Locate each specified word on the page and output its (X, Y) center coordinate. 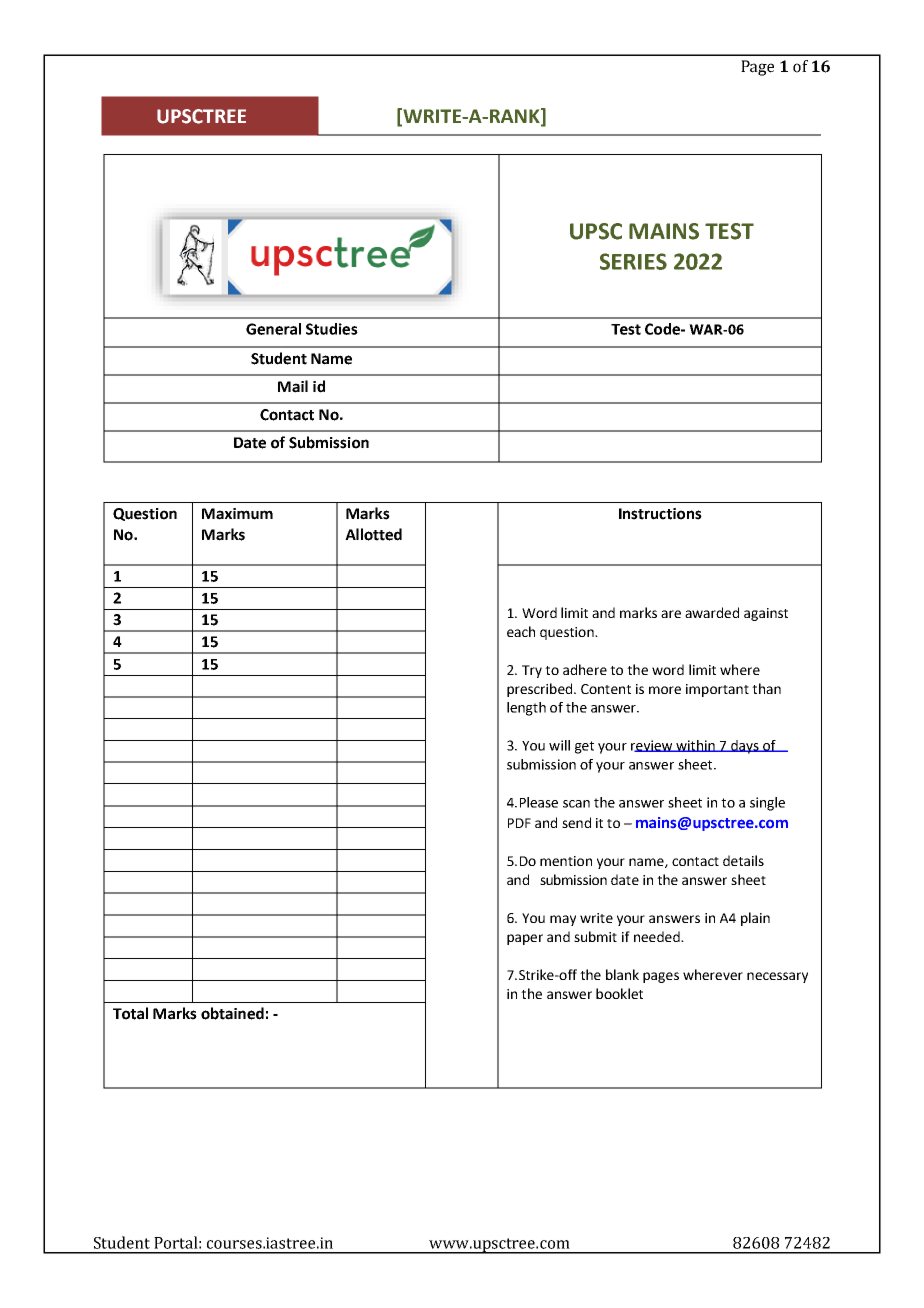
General (273, 329)
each (521, 631)
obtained (232, 1013)
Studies (332, 329)
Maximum (237, 514)
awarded (712, 612)
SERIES (633, 261)
